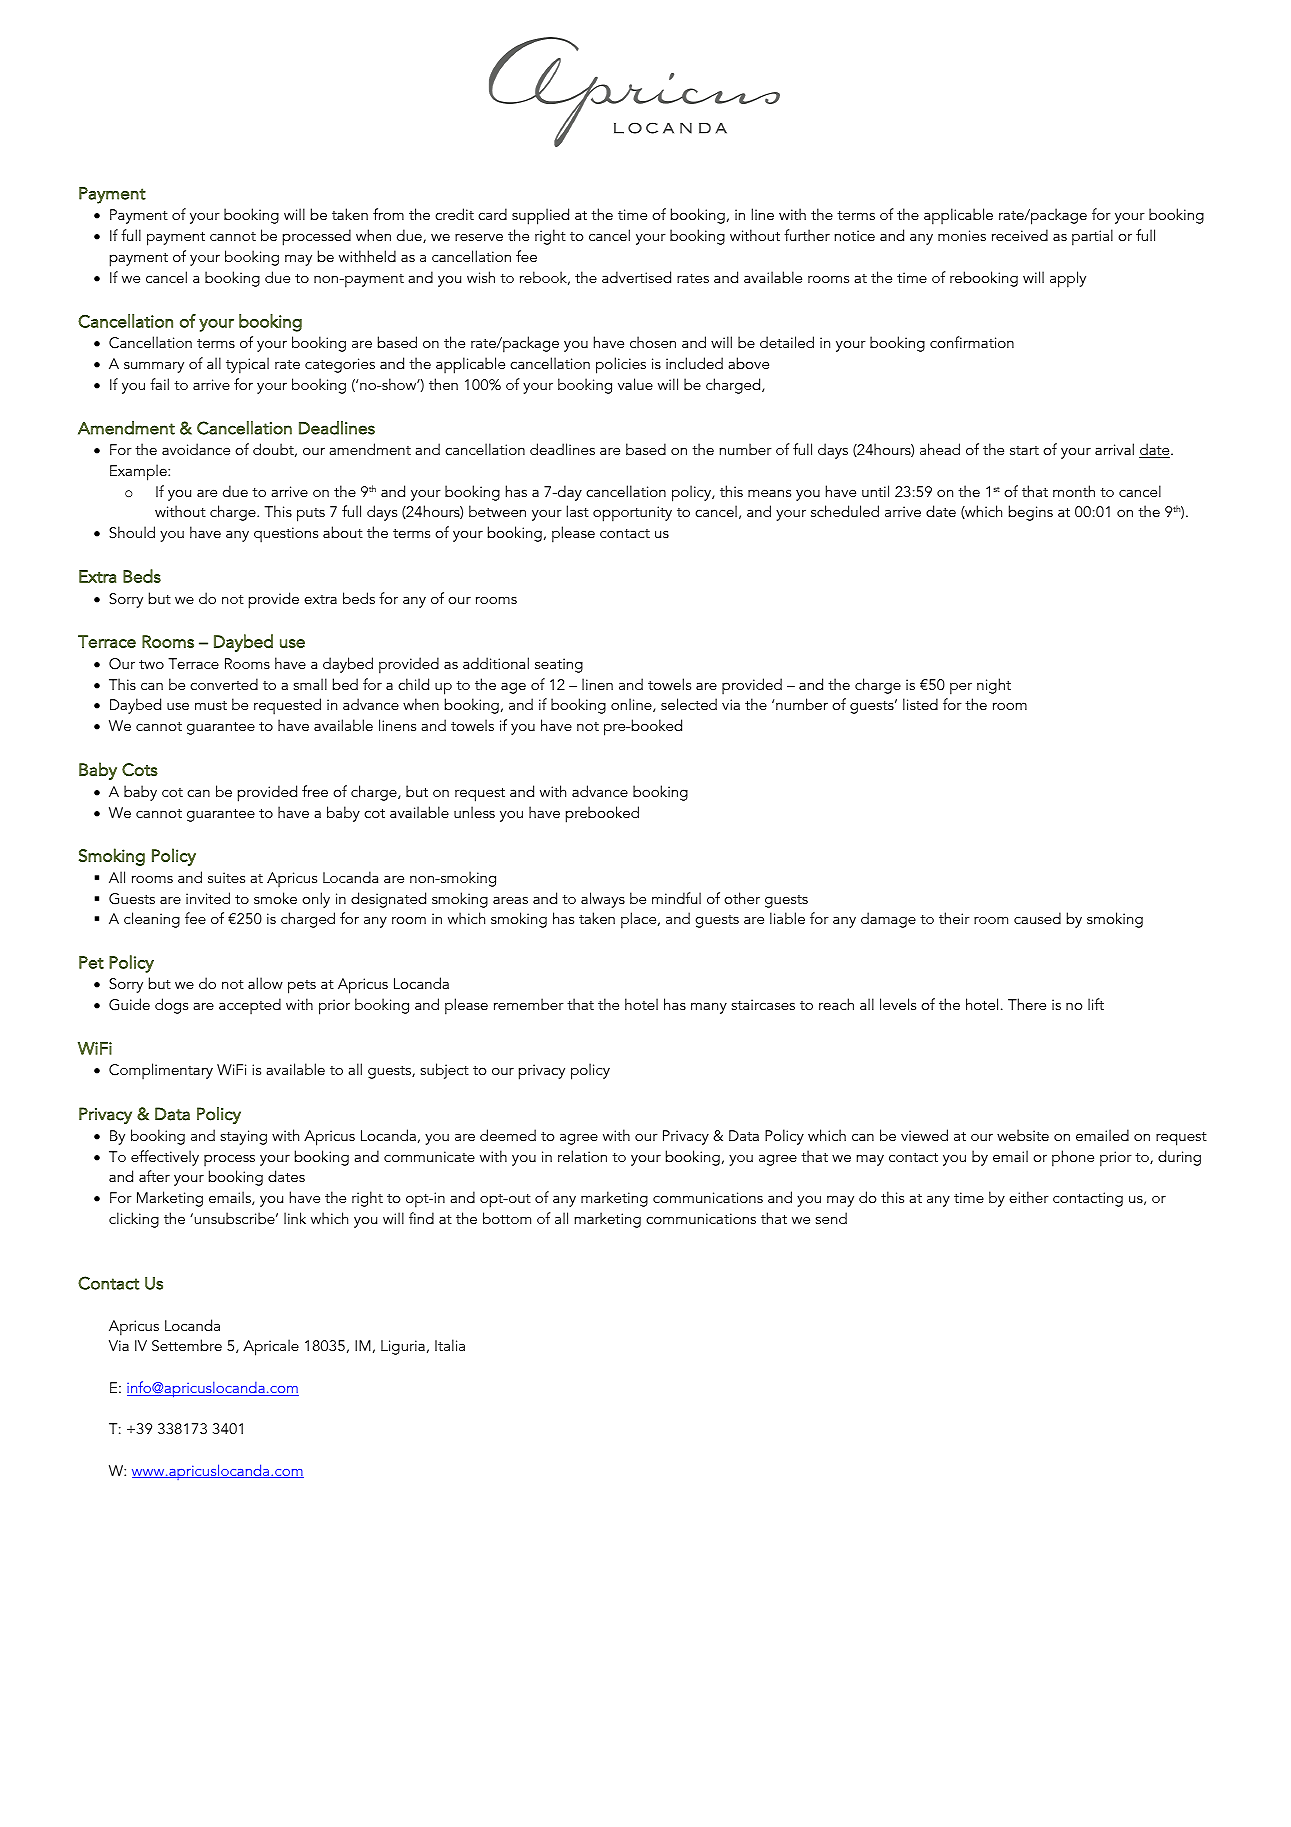 This page has width=1291, height=1827. Describe the element at coordinates (709, 1008) in the page. I see `many` at that location.
